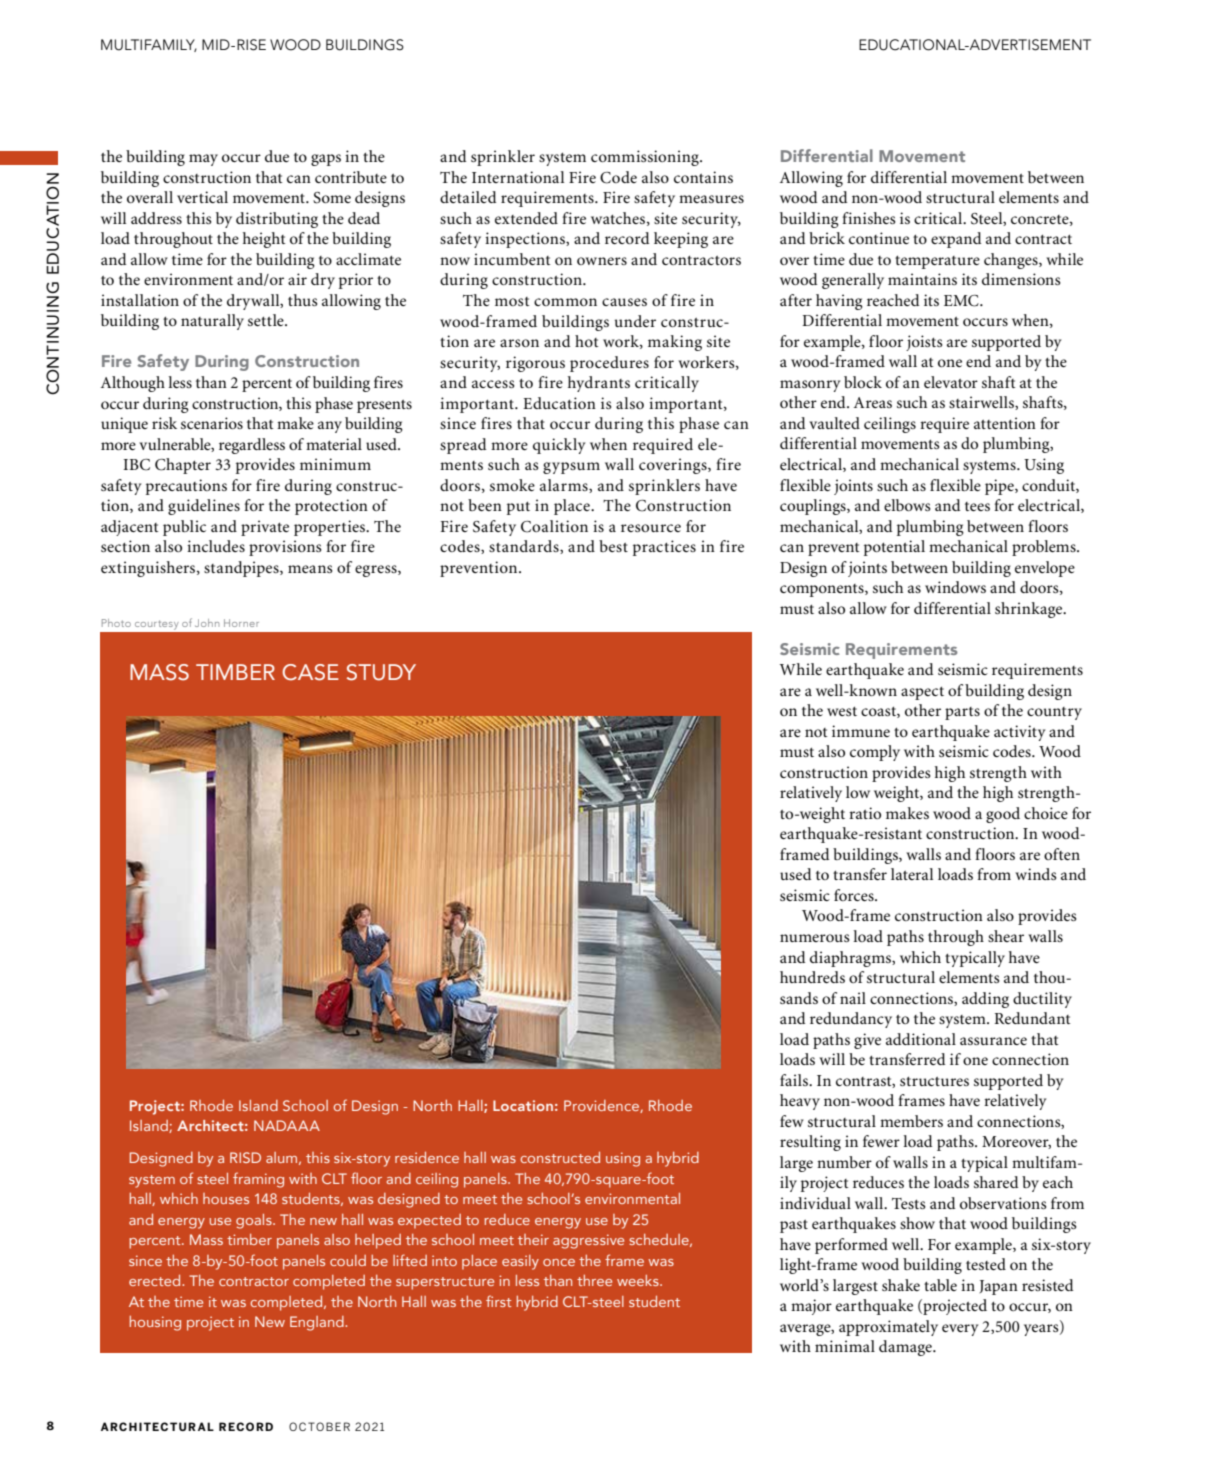 The height and width of the screenshot is (1461, 1209). What do you see at coordinates (1006, 936) in the screenshot?
I see `shear` at bounding box center [1006, 936].
